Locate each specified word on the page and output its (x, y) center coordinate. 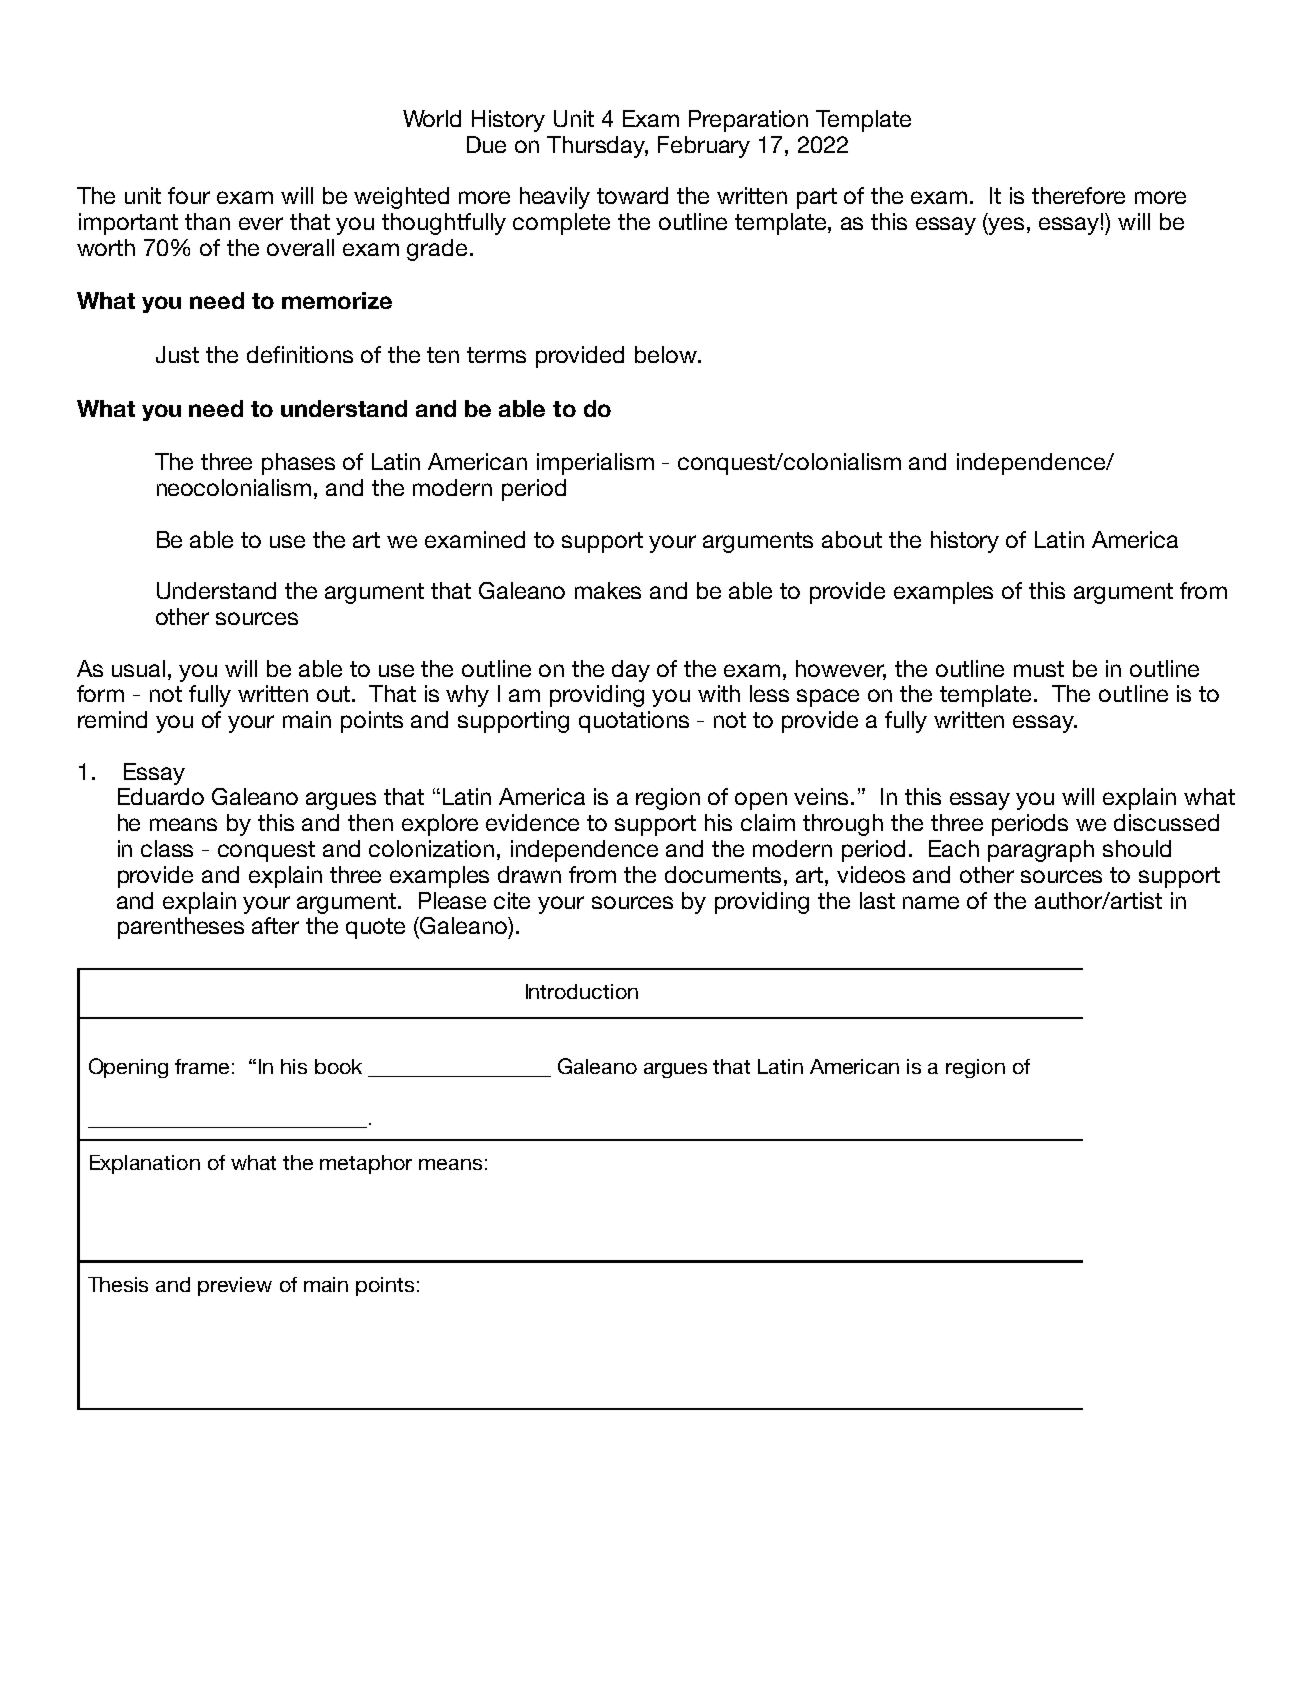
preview (235, 1286)
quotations (634, 722)
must (1039, 669)
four (189, 195)
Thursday (597, 147)
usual (138, 668)
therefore (1078, 195)
